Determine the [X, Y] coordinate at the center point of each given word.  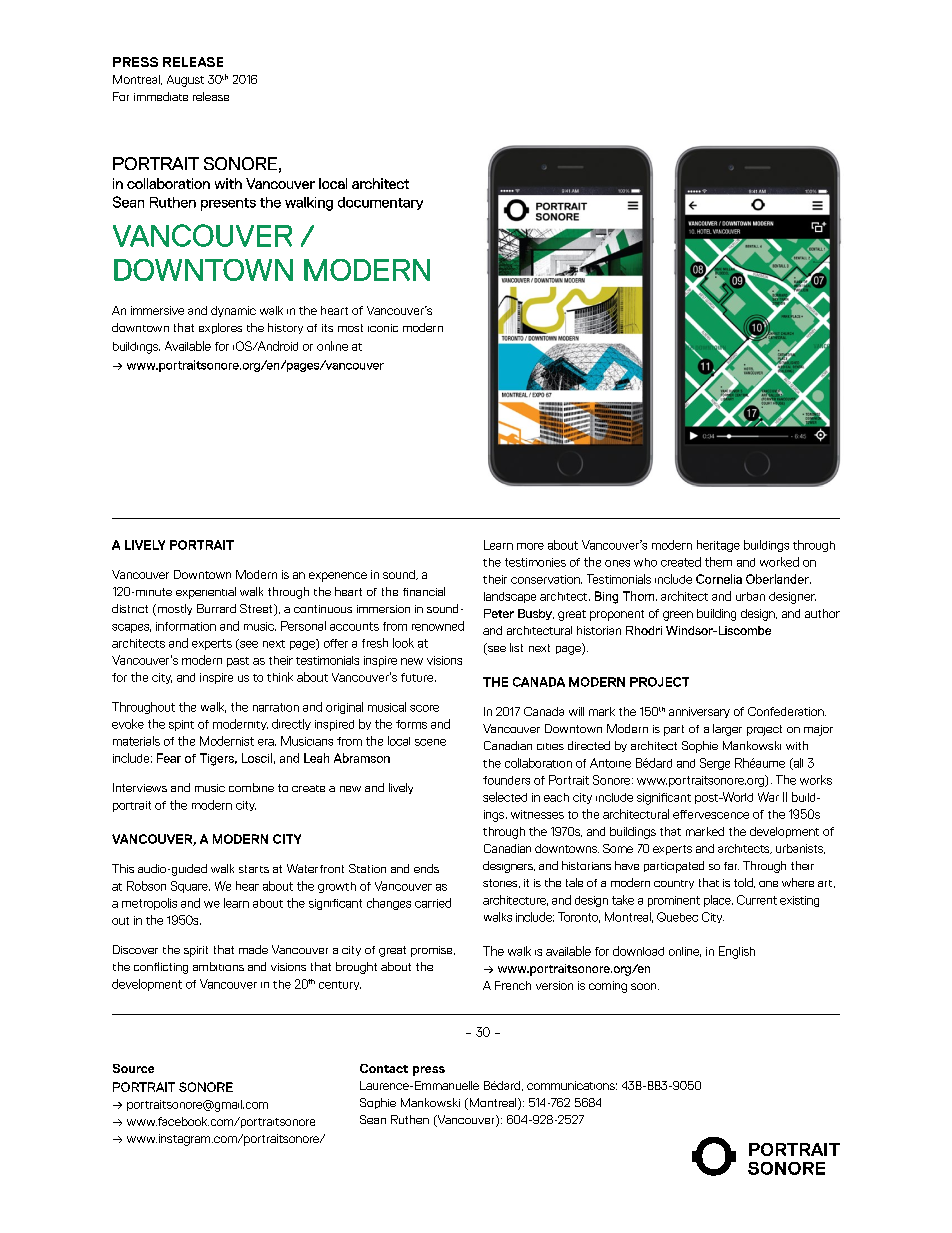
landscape [510, 597]
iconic [383, 328]
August [185, 81]
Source [133, 1068]
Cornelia [719, 579]
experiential [206, 593]
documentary [380, 203]
